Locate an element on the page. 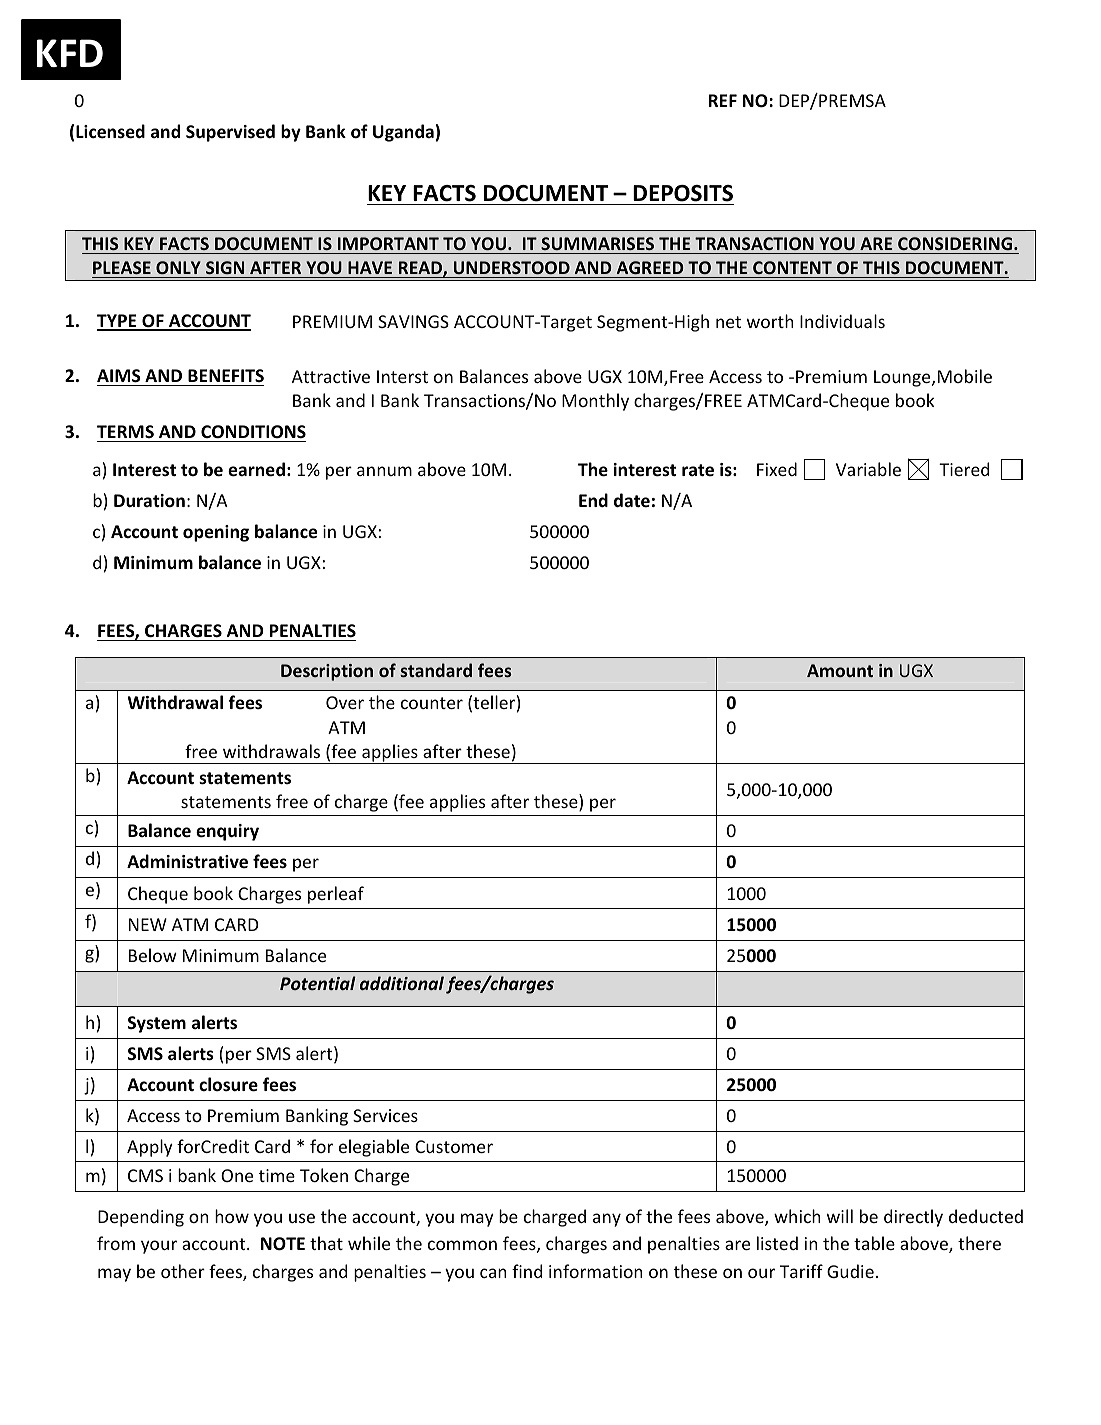 The height and width of the image is (1425, 1101). REF is located at coordinates (723, 100).
